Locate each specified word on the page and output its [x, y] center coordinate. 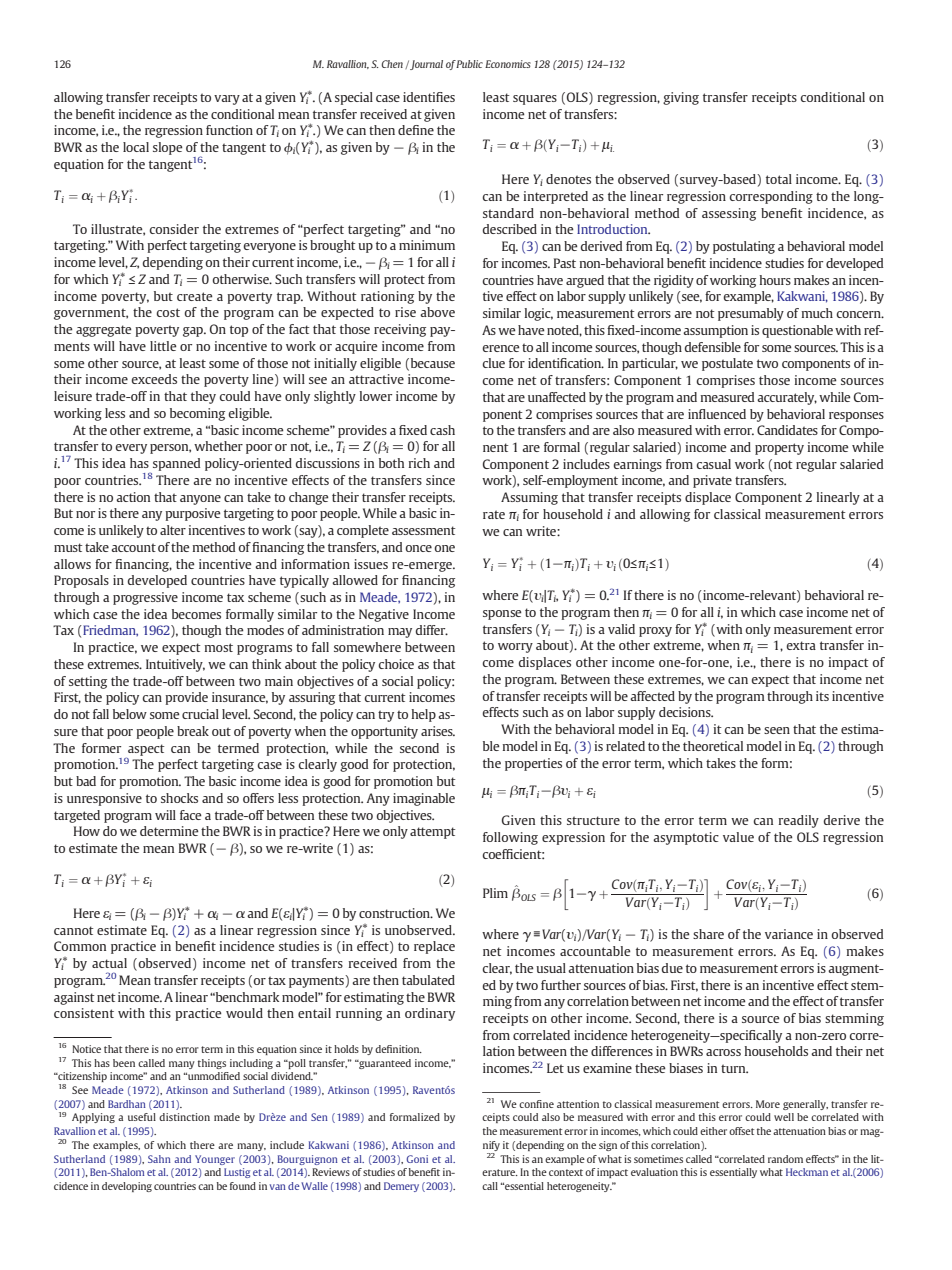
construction [395, 913]
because [431, 364]
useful [142, 1117]
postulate [727, 364]
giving [681, 98]
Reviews [331, 1172]
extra [801, 645]
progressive [145, 598]
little [163, 346]
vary [227, 100]
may [400, 633]
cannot [74, 930]
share [708, 934]
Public [469, 64]
